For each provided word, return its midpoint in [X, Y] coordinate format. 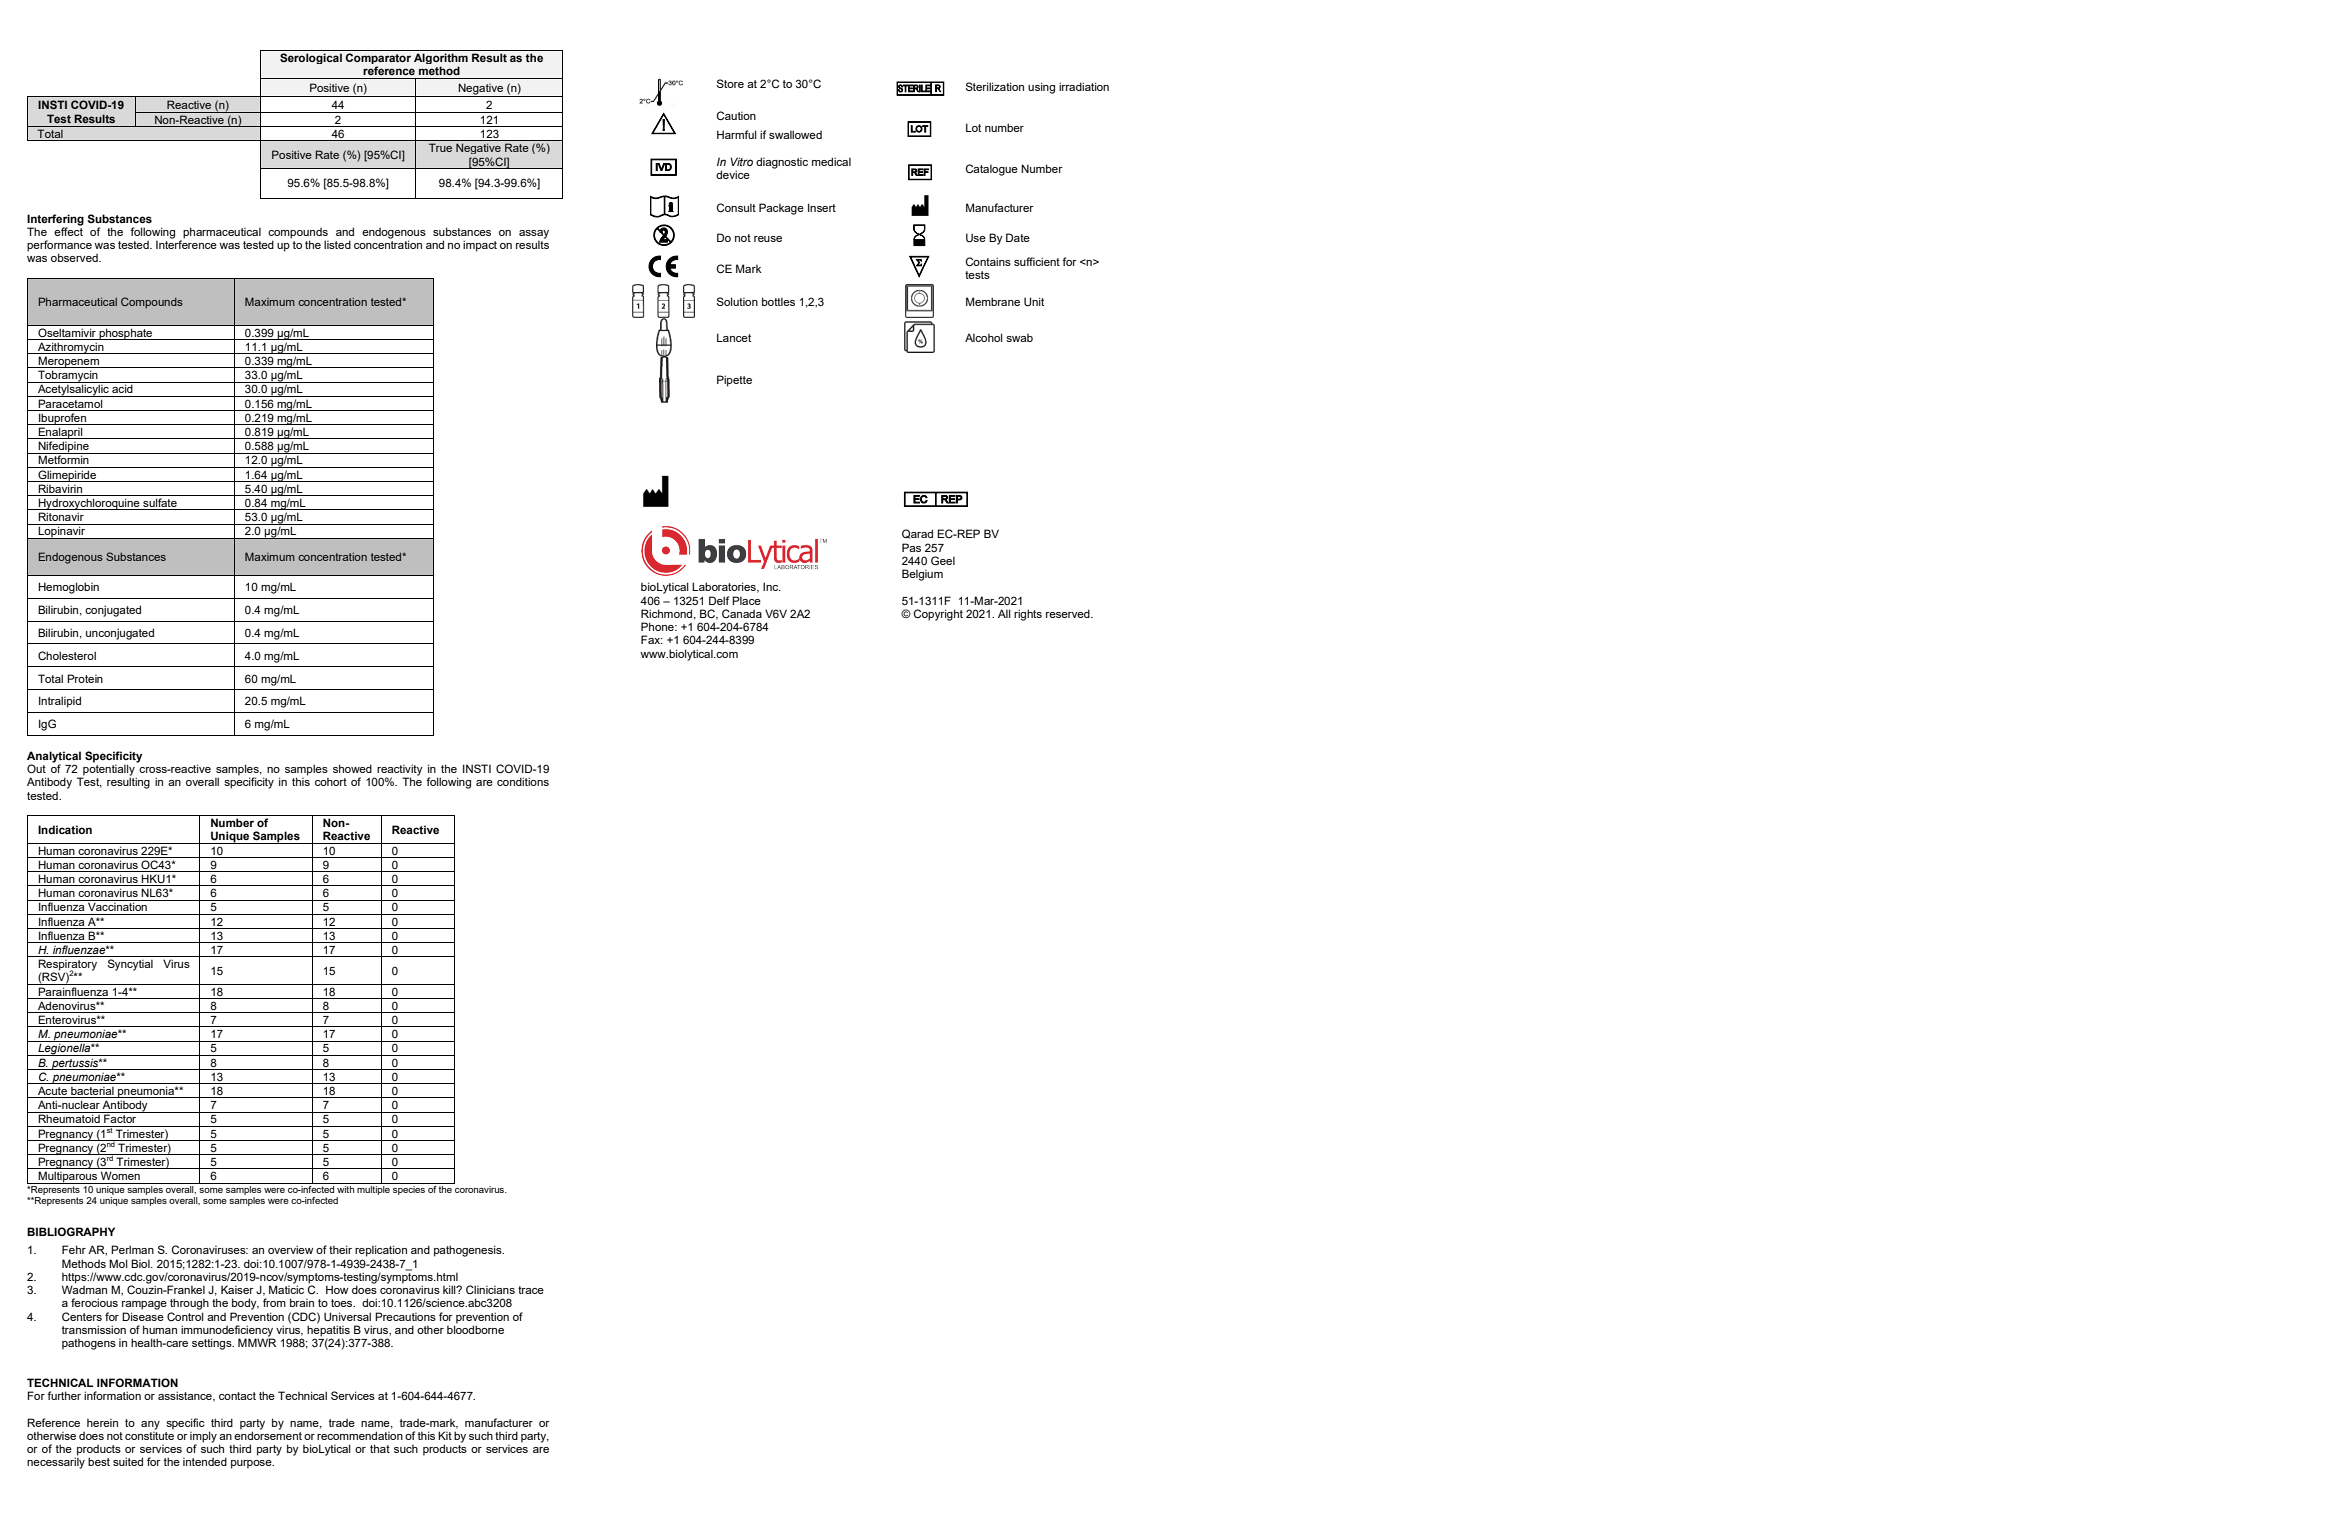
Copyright [938, 615]
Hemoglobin [68, 588]
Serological [311, 58]
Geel [943, 560]
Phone [658, 626]
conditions [523, 781]
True [440, 147]
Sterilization [995, 86]
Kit [445, 1435]
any [150, 1425]
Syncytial [130, 965]
